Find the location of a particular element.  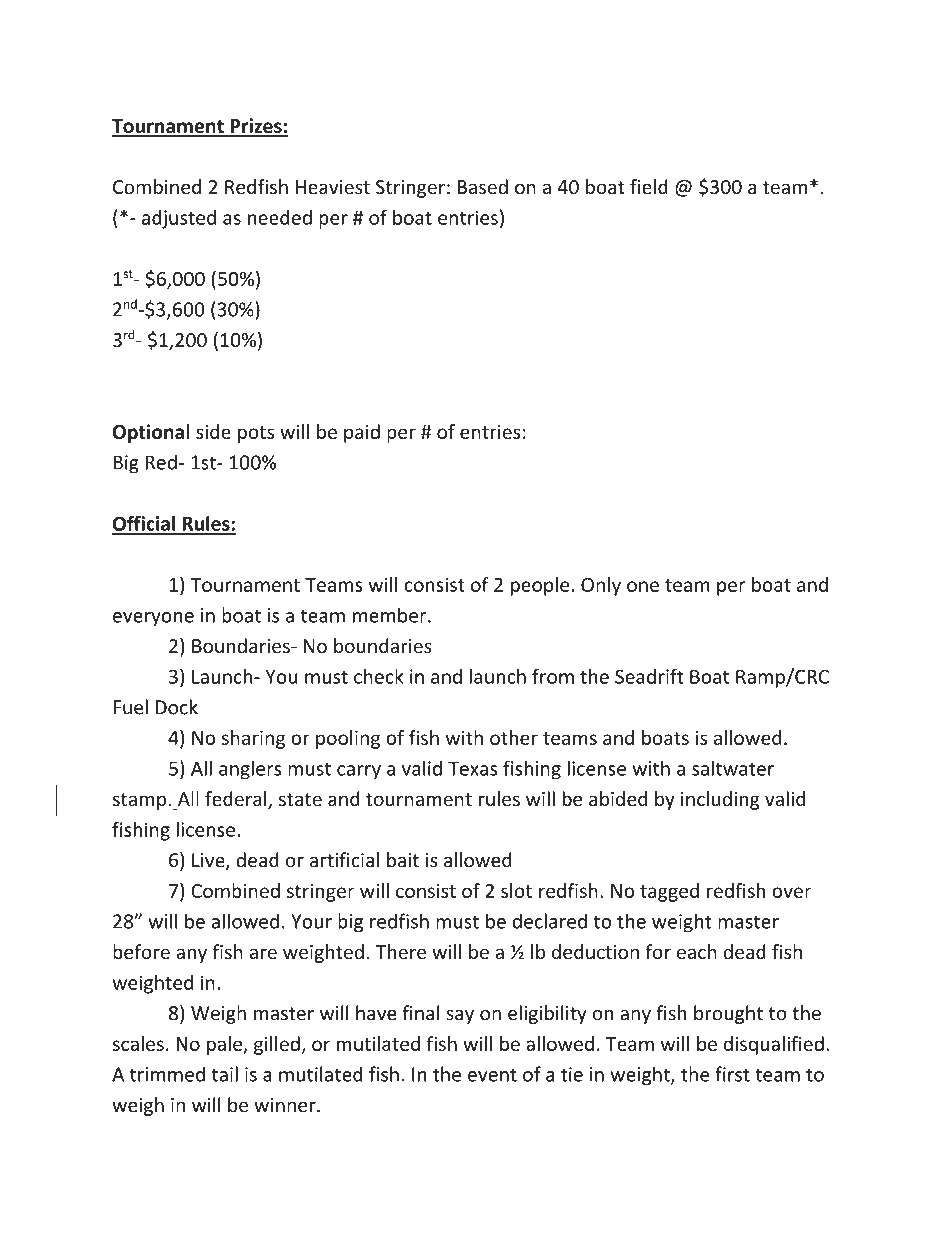

saltwater is located at coordinates (733, 768).
